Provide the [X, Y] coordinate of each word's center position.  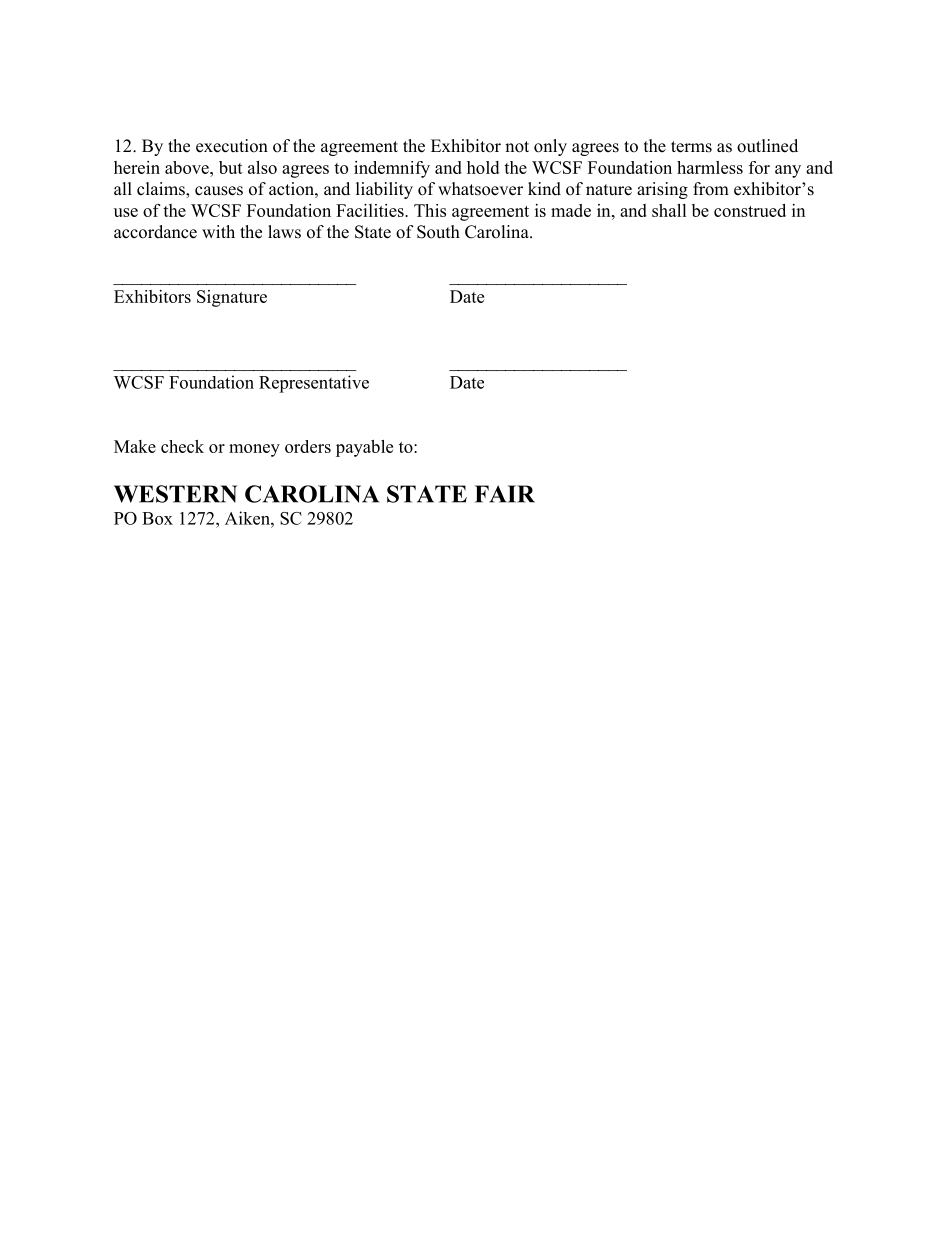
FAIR [505, 494]
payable [364, 448]
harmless [710, 167]
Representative [314, 384]
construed [750, 210]
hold [483, 167]
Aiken [248, 518]
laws [284, 232]
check [182, 446]
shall [669, 210]
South [438, 232]
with [218, 231]
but [231, 167]
